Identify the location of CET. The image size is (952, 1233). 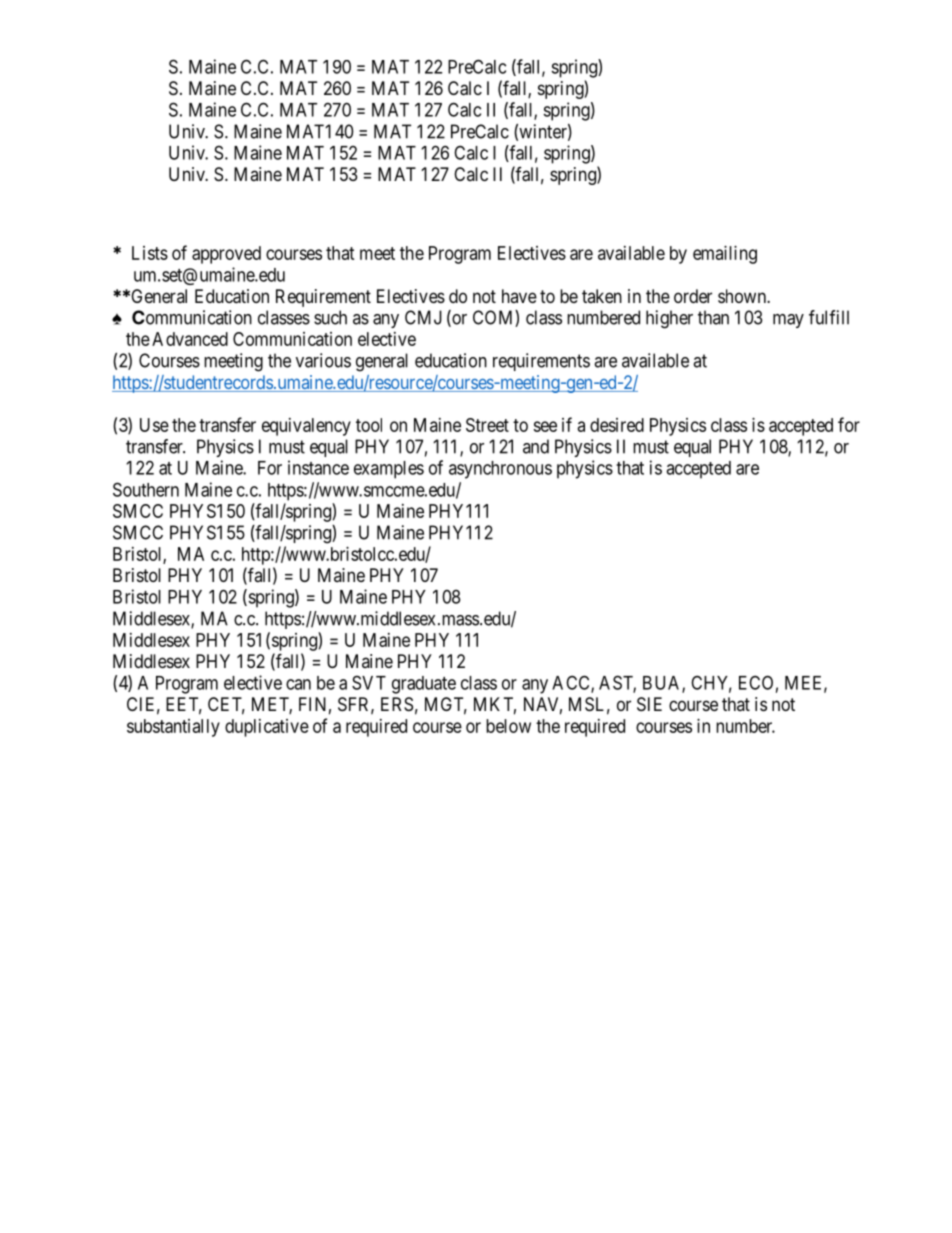
(226, 705).
